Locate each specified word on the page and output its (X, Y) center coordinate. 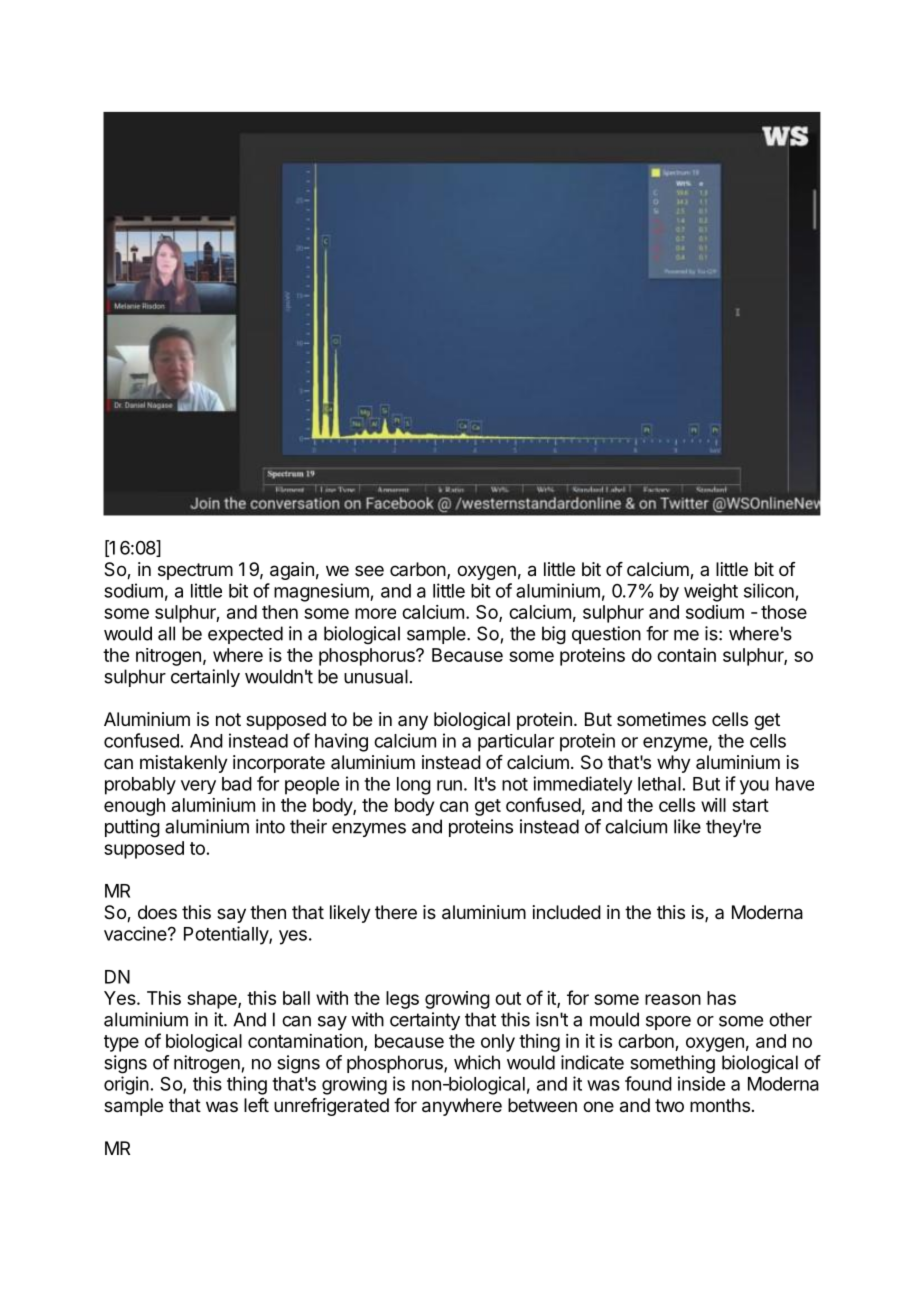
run (449, 785)
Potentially (227, 935)
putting (132, 828)
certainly (205, 678)
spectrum (195, 571)
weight (711, 592)
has (721, 998)
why (674, 764)
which (477, 1062)
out (508, 998)
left (256, 1105)
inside (701, 1083)
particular (516, 743)
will (713, 805)
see (369, 570)
